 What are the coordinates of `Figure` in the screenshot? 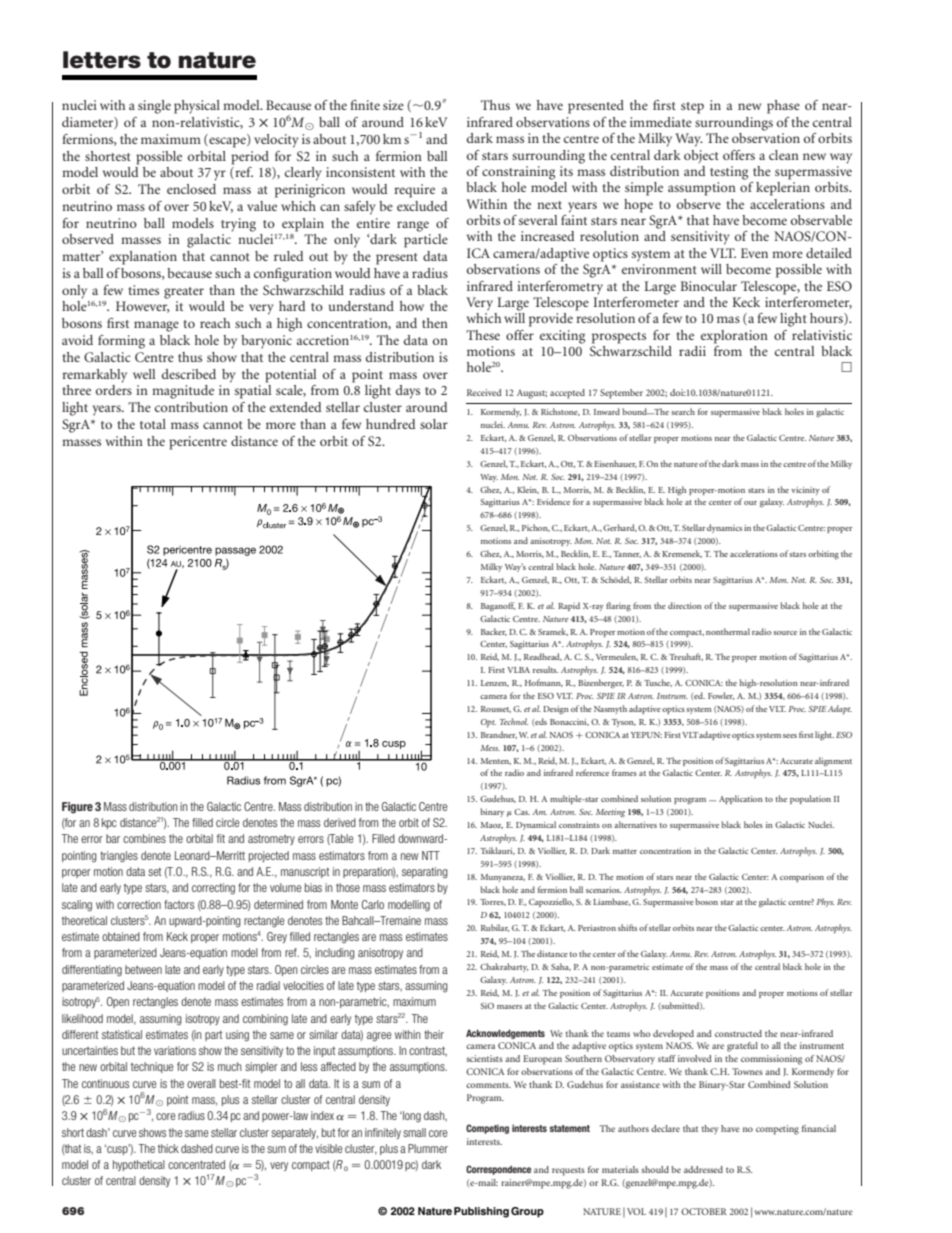 It's located at (77, 808).
